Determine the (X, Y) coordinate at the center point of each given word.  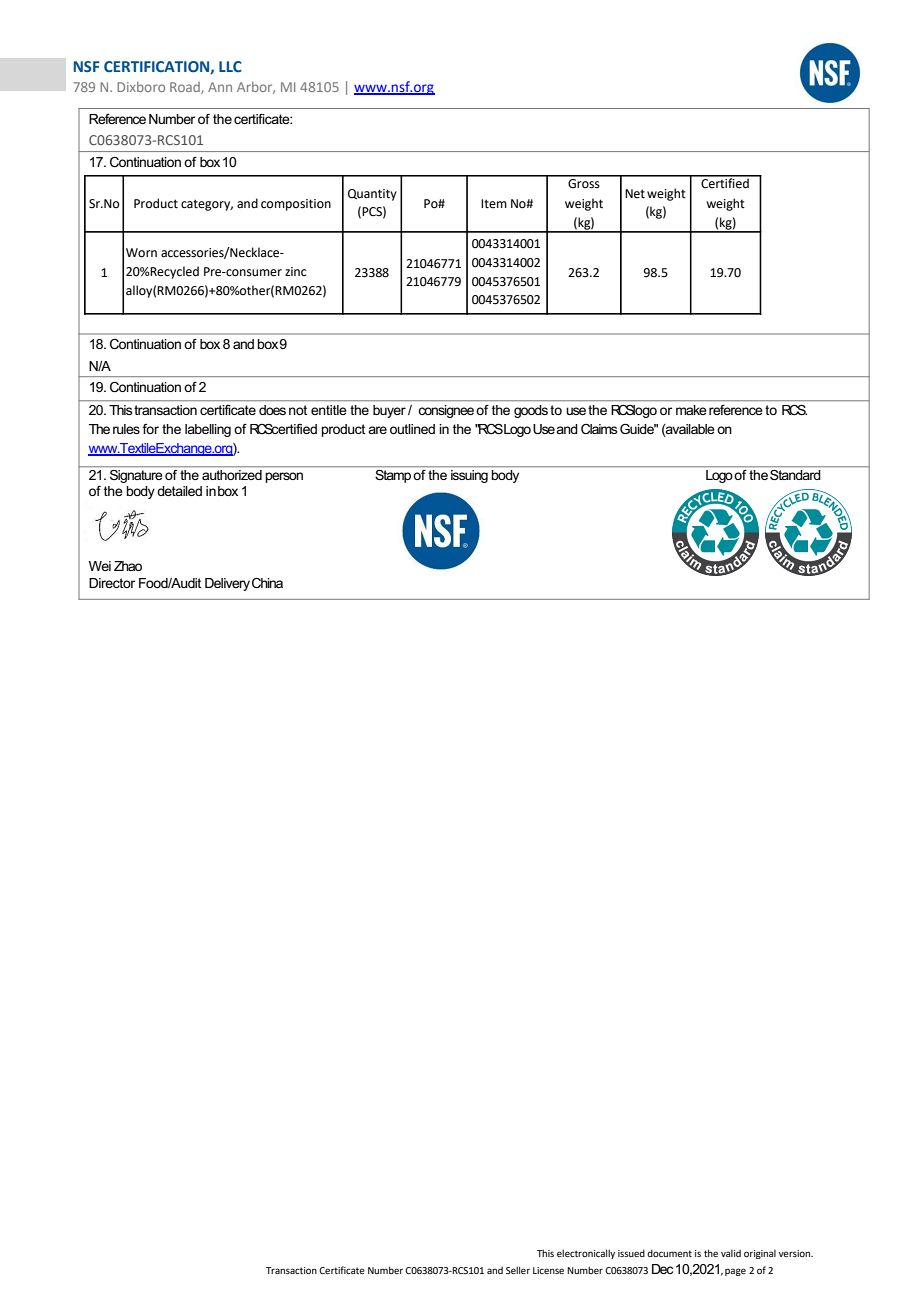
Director (112, 583)
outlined (412, 429)
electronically (586, 1254)
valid (731, 1253)
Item (494, 204)
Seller (518, 1270)
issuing (469, 476)
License (548, 1270)
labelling (208, 430)
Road (186, 88)
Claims (599, 429)
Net (635, 194)
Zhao (128, 566)
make (691, 410)
